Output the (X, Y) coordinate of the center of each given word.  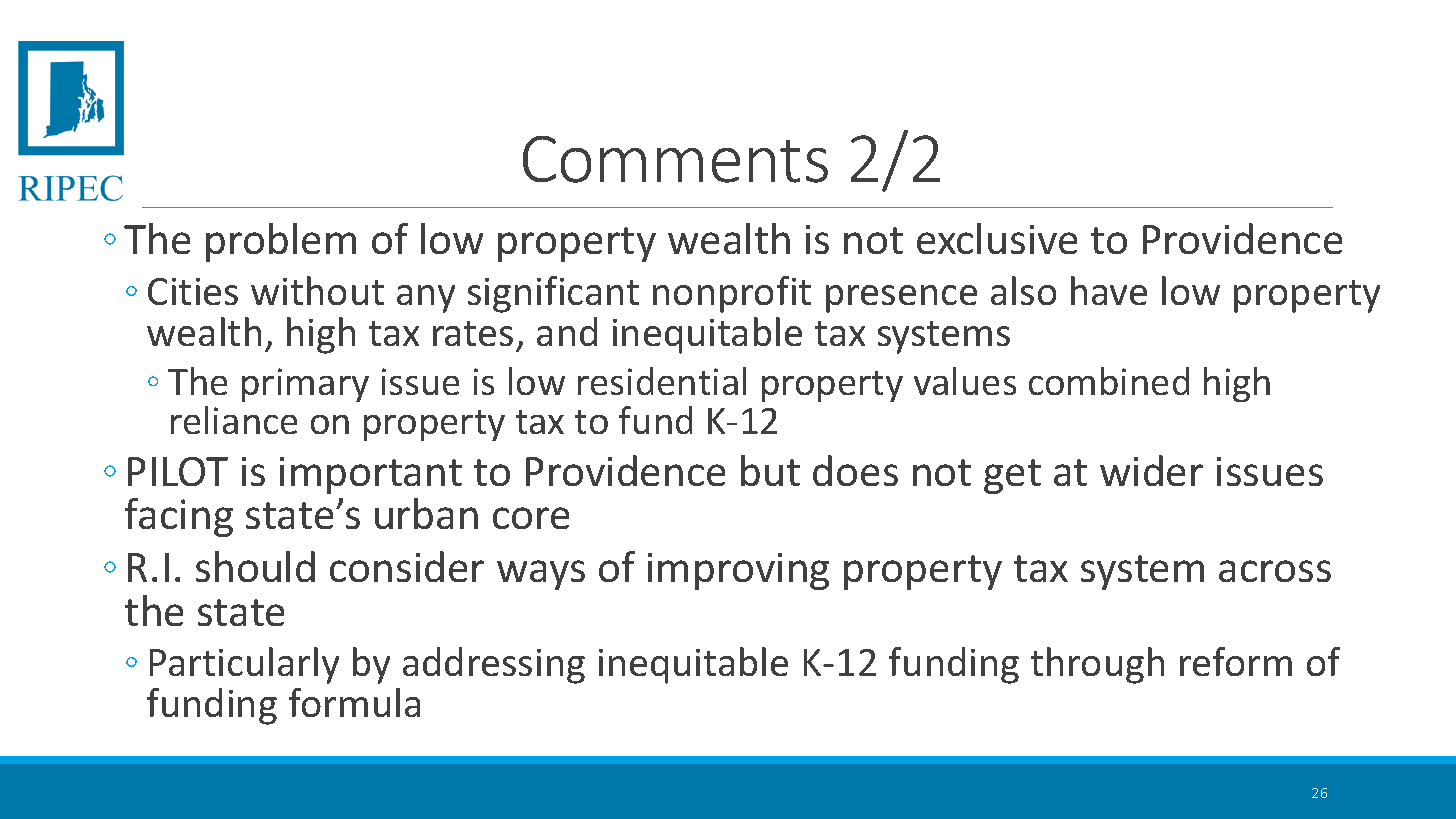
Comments (675, 159)
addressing (494, 665)
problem (281, 242)
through (1097, 665)
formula (354, 702)
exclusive (997, 238)
